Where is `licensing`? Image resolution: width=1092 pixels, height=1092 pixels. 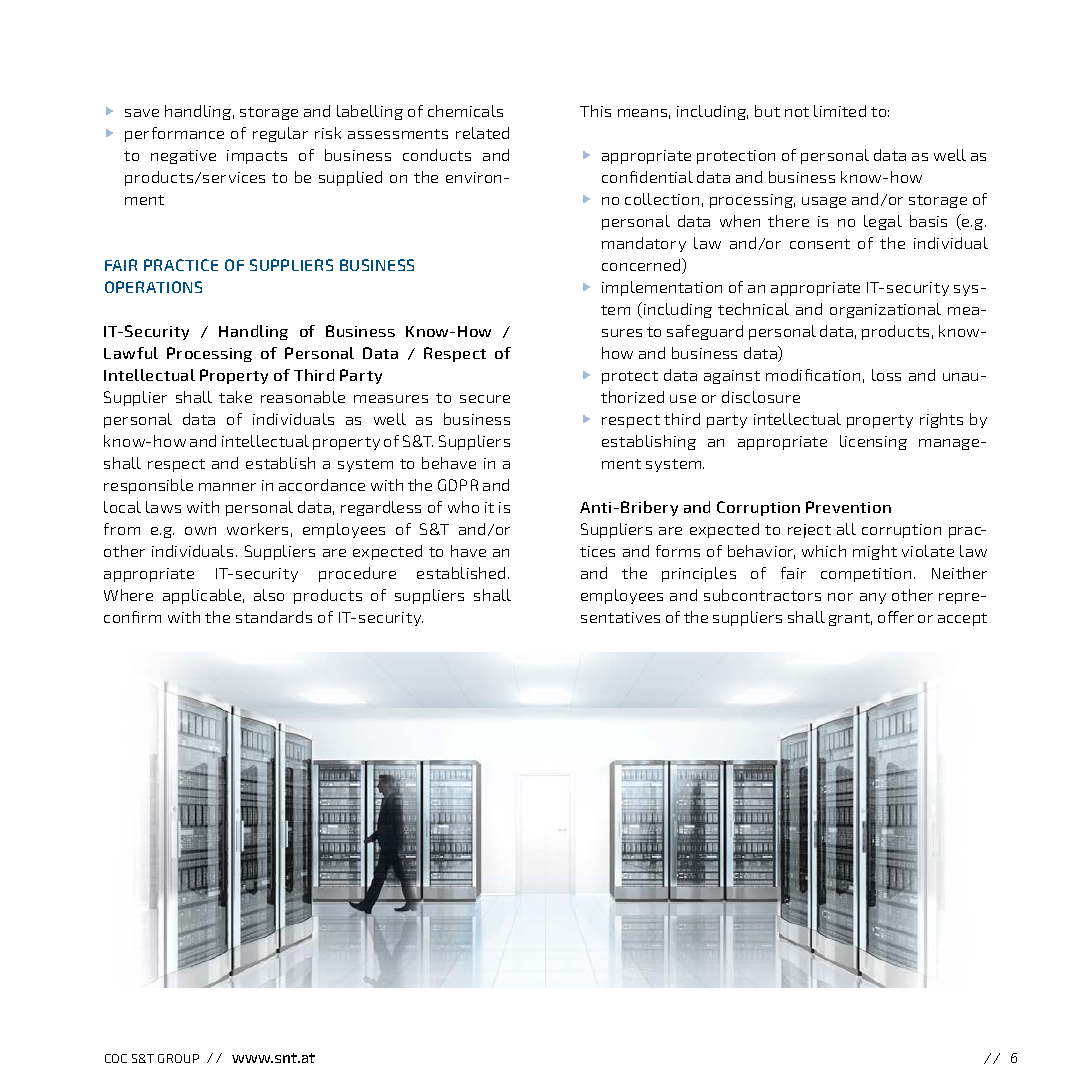
licensing is located at coordinates (873, 442).
